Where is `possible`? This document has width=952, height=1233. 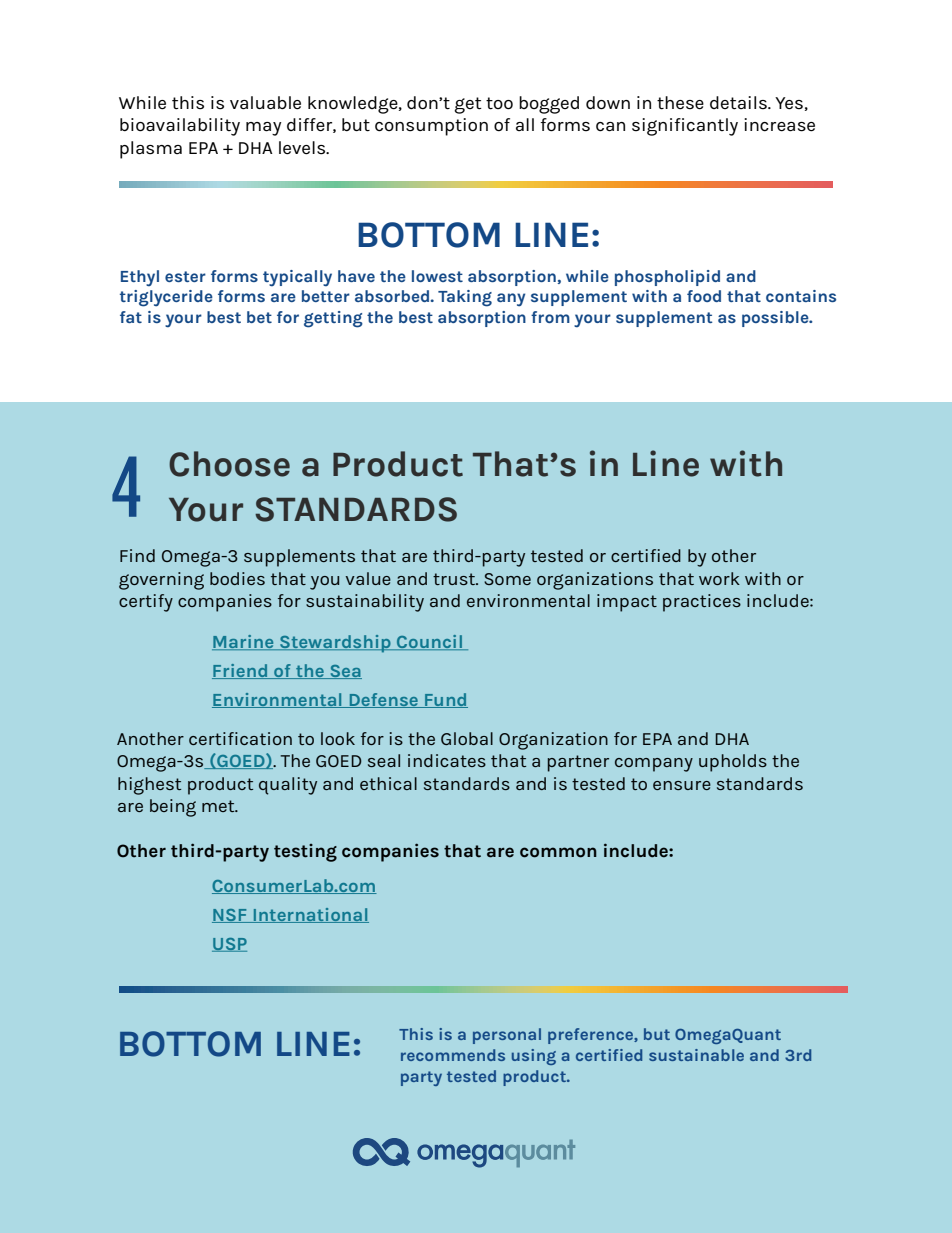
possible is located at coordinates (776, 319).
